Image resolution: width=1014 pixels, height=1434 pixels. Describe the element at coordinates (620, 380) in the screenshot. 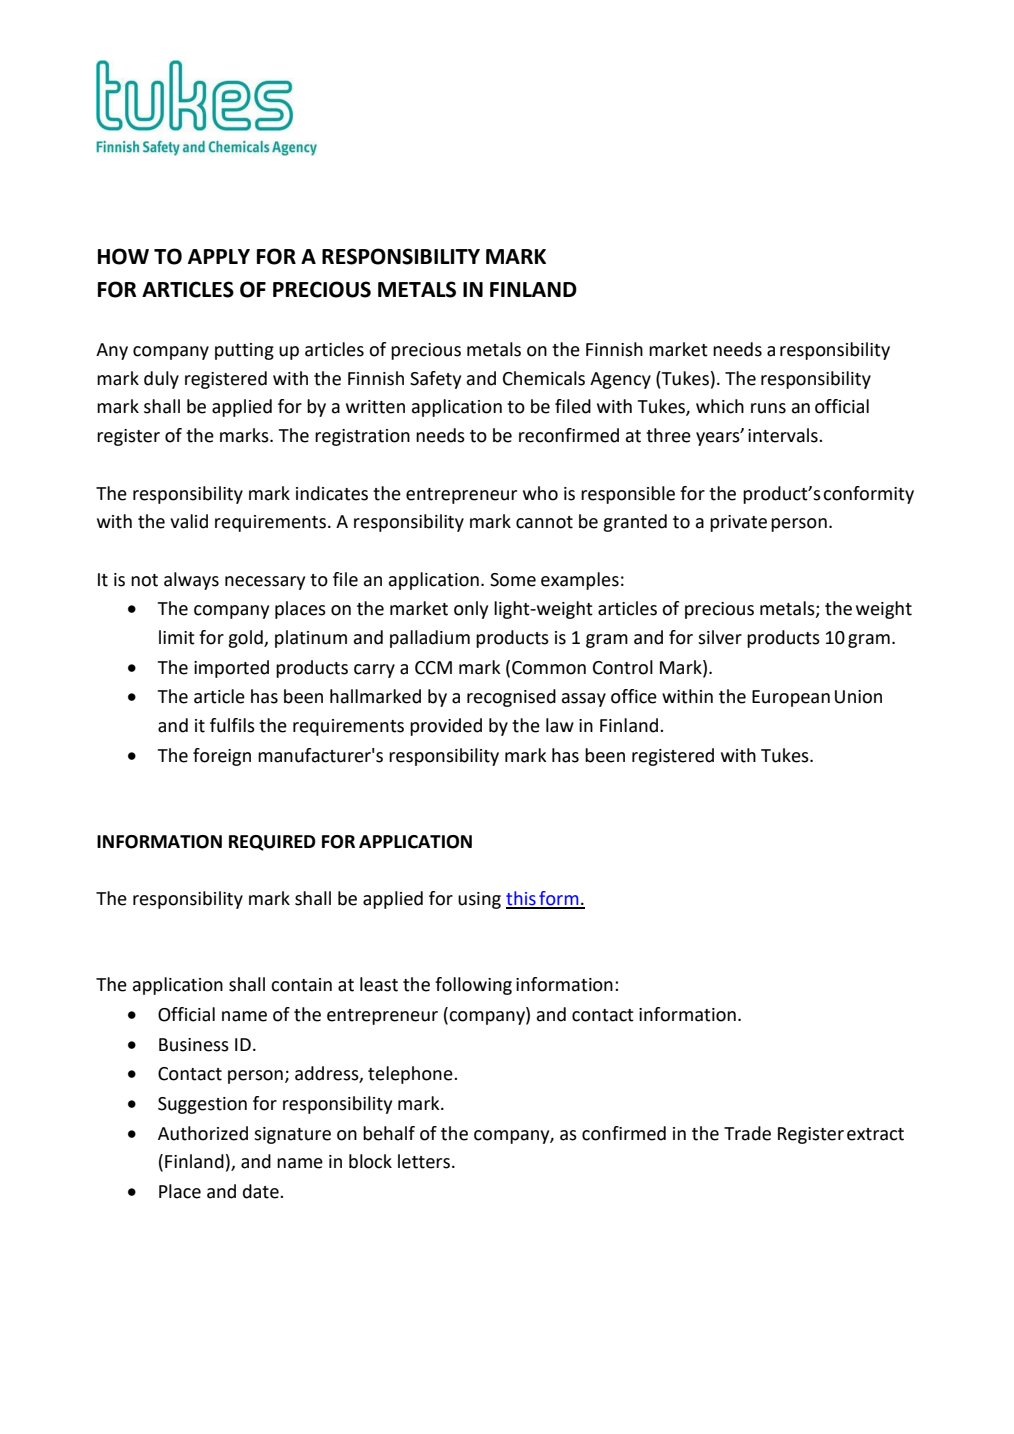

I see `Agency` at that location.
